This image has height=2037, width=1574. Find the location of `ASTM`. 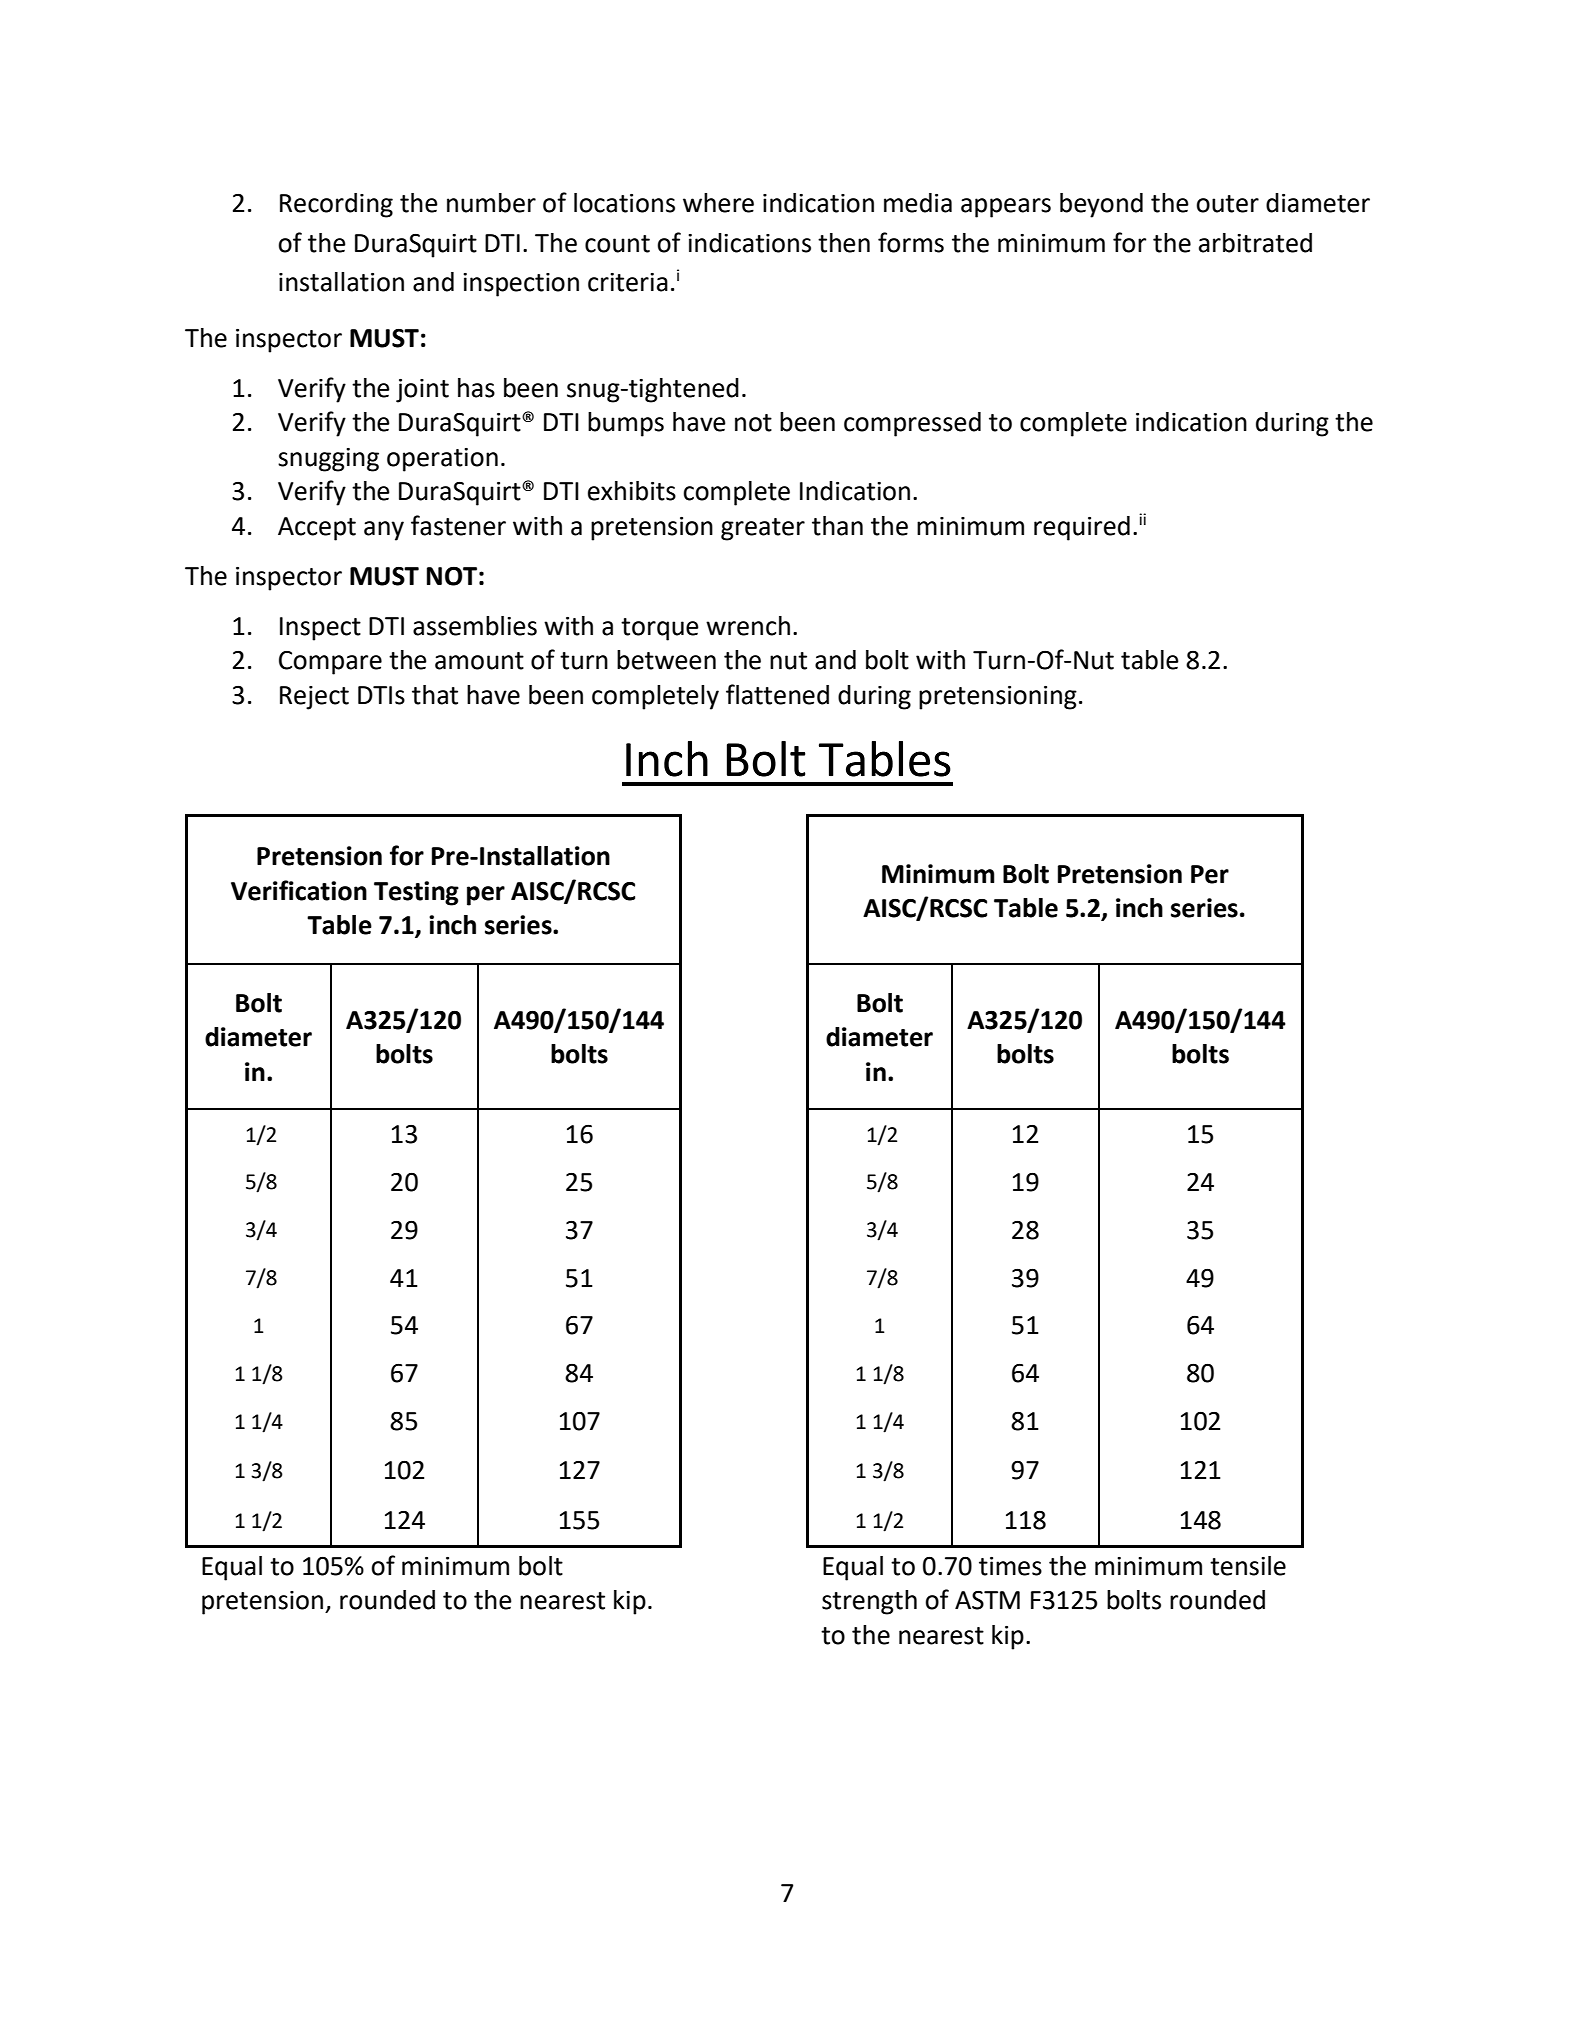

ASTM is located at coordinates (987, 1600).
